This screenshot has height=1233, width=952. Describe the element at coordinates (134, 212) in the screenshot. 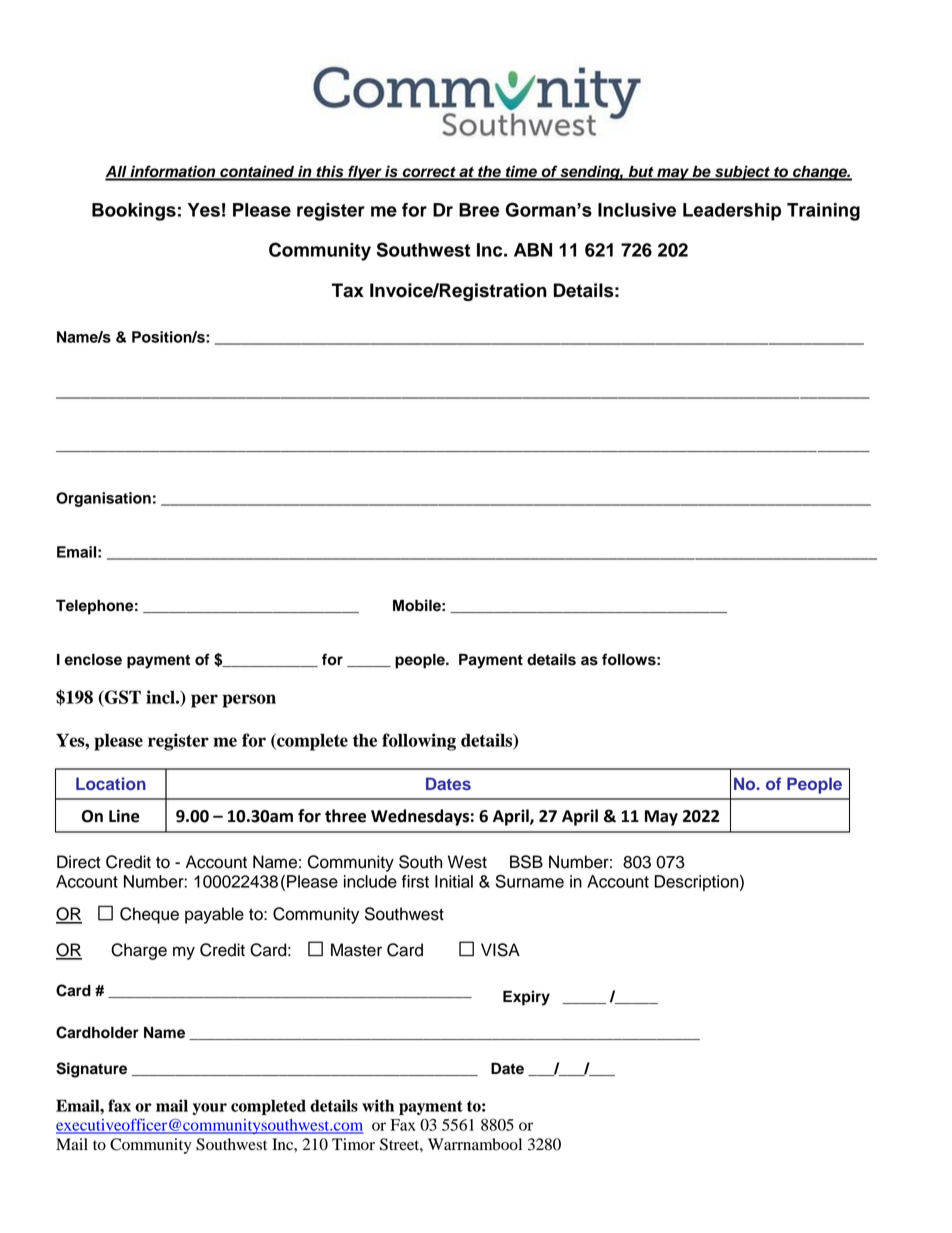

I see `Bookings` at that location.
